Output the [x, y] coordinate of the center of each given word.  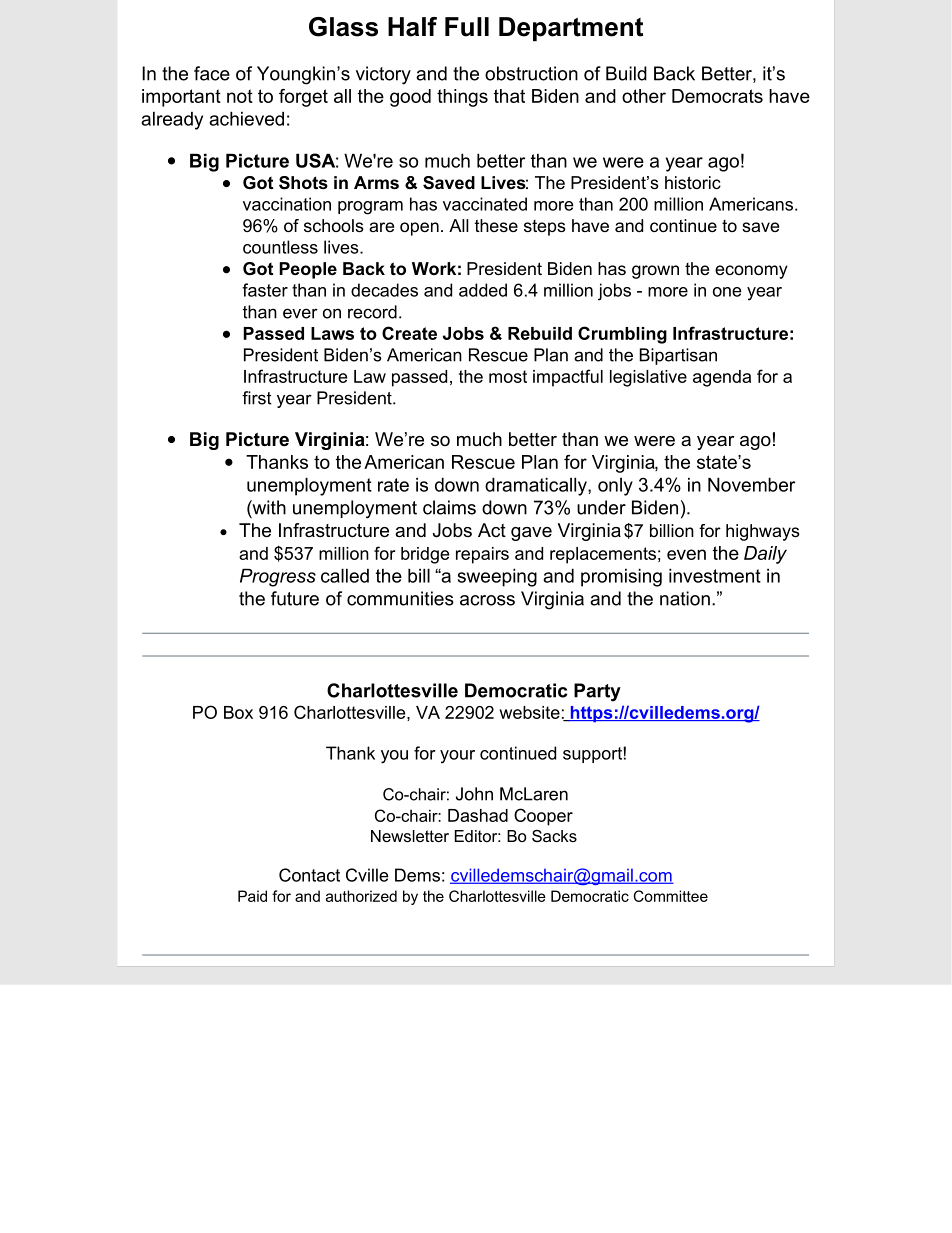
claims [449, 507]
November [751, 484]
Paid [252, 896]
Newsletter [410, 836]
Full [467, 27]
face [212, 73]
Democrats [717, 96]
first [257, 398]
